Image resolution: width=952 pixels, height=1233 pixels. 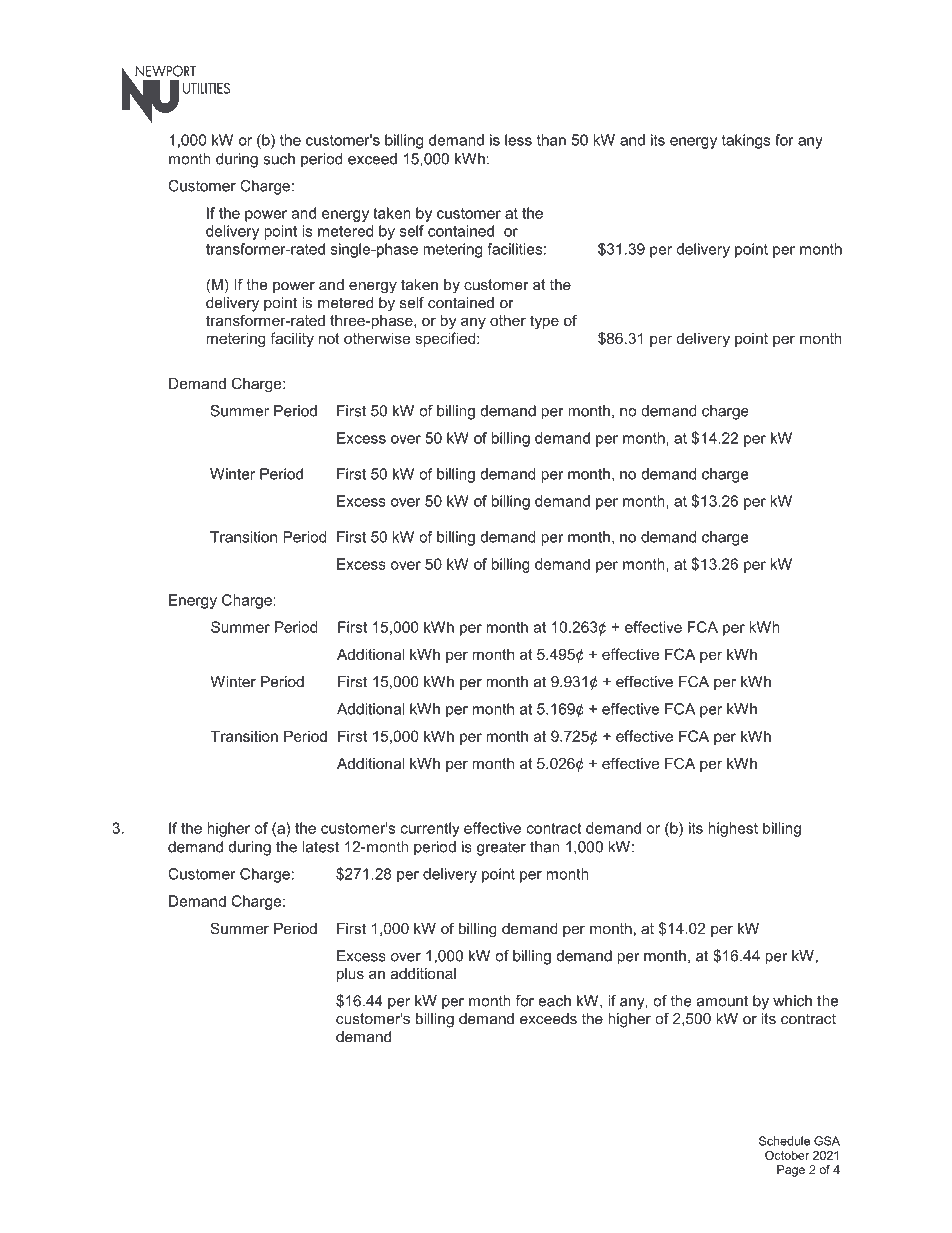 What do you see at coordinates (554, 1001) in the screenshot?
I see `each` at bounding box center [554, 1001].
